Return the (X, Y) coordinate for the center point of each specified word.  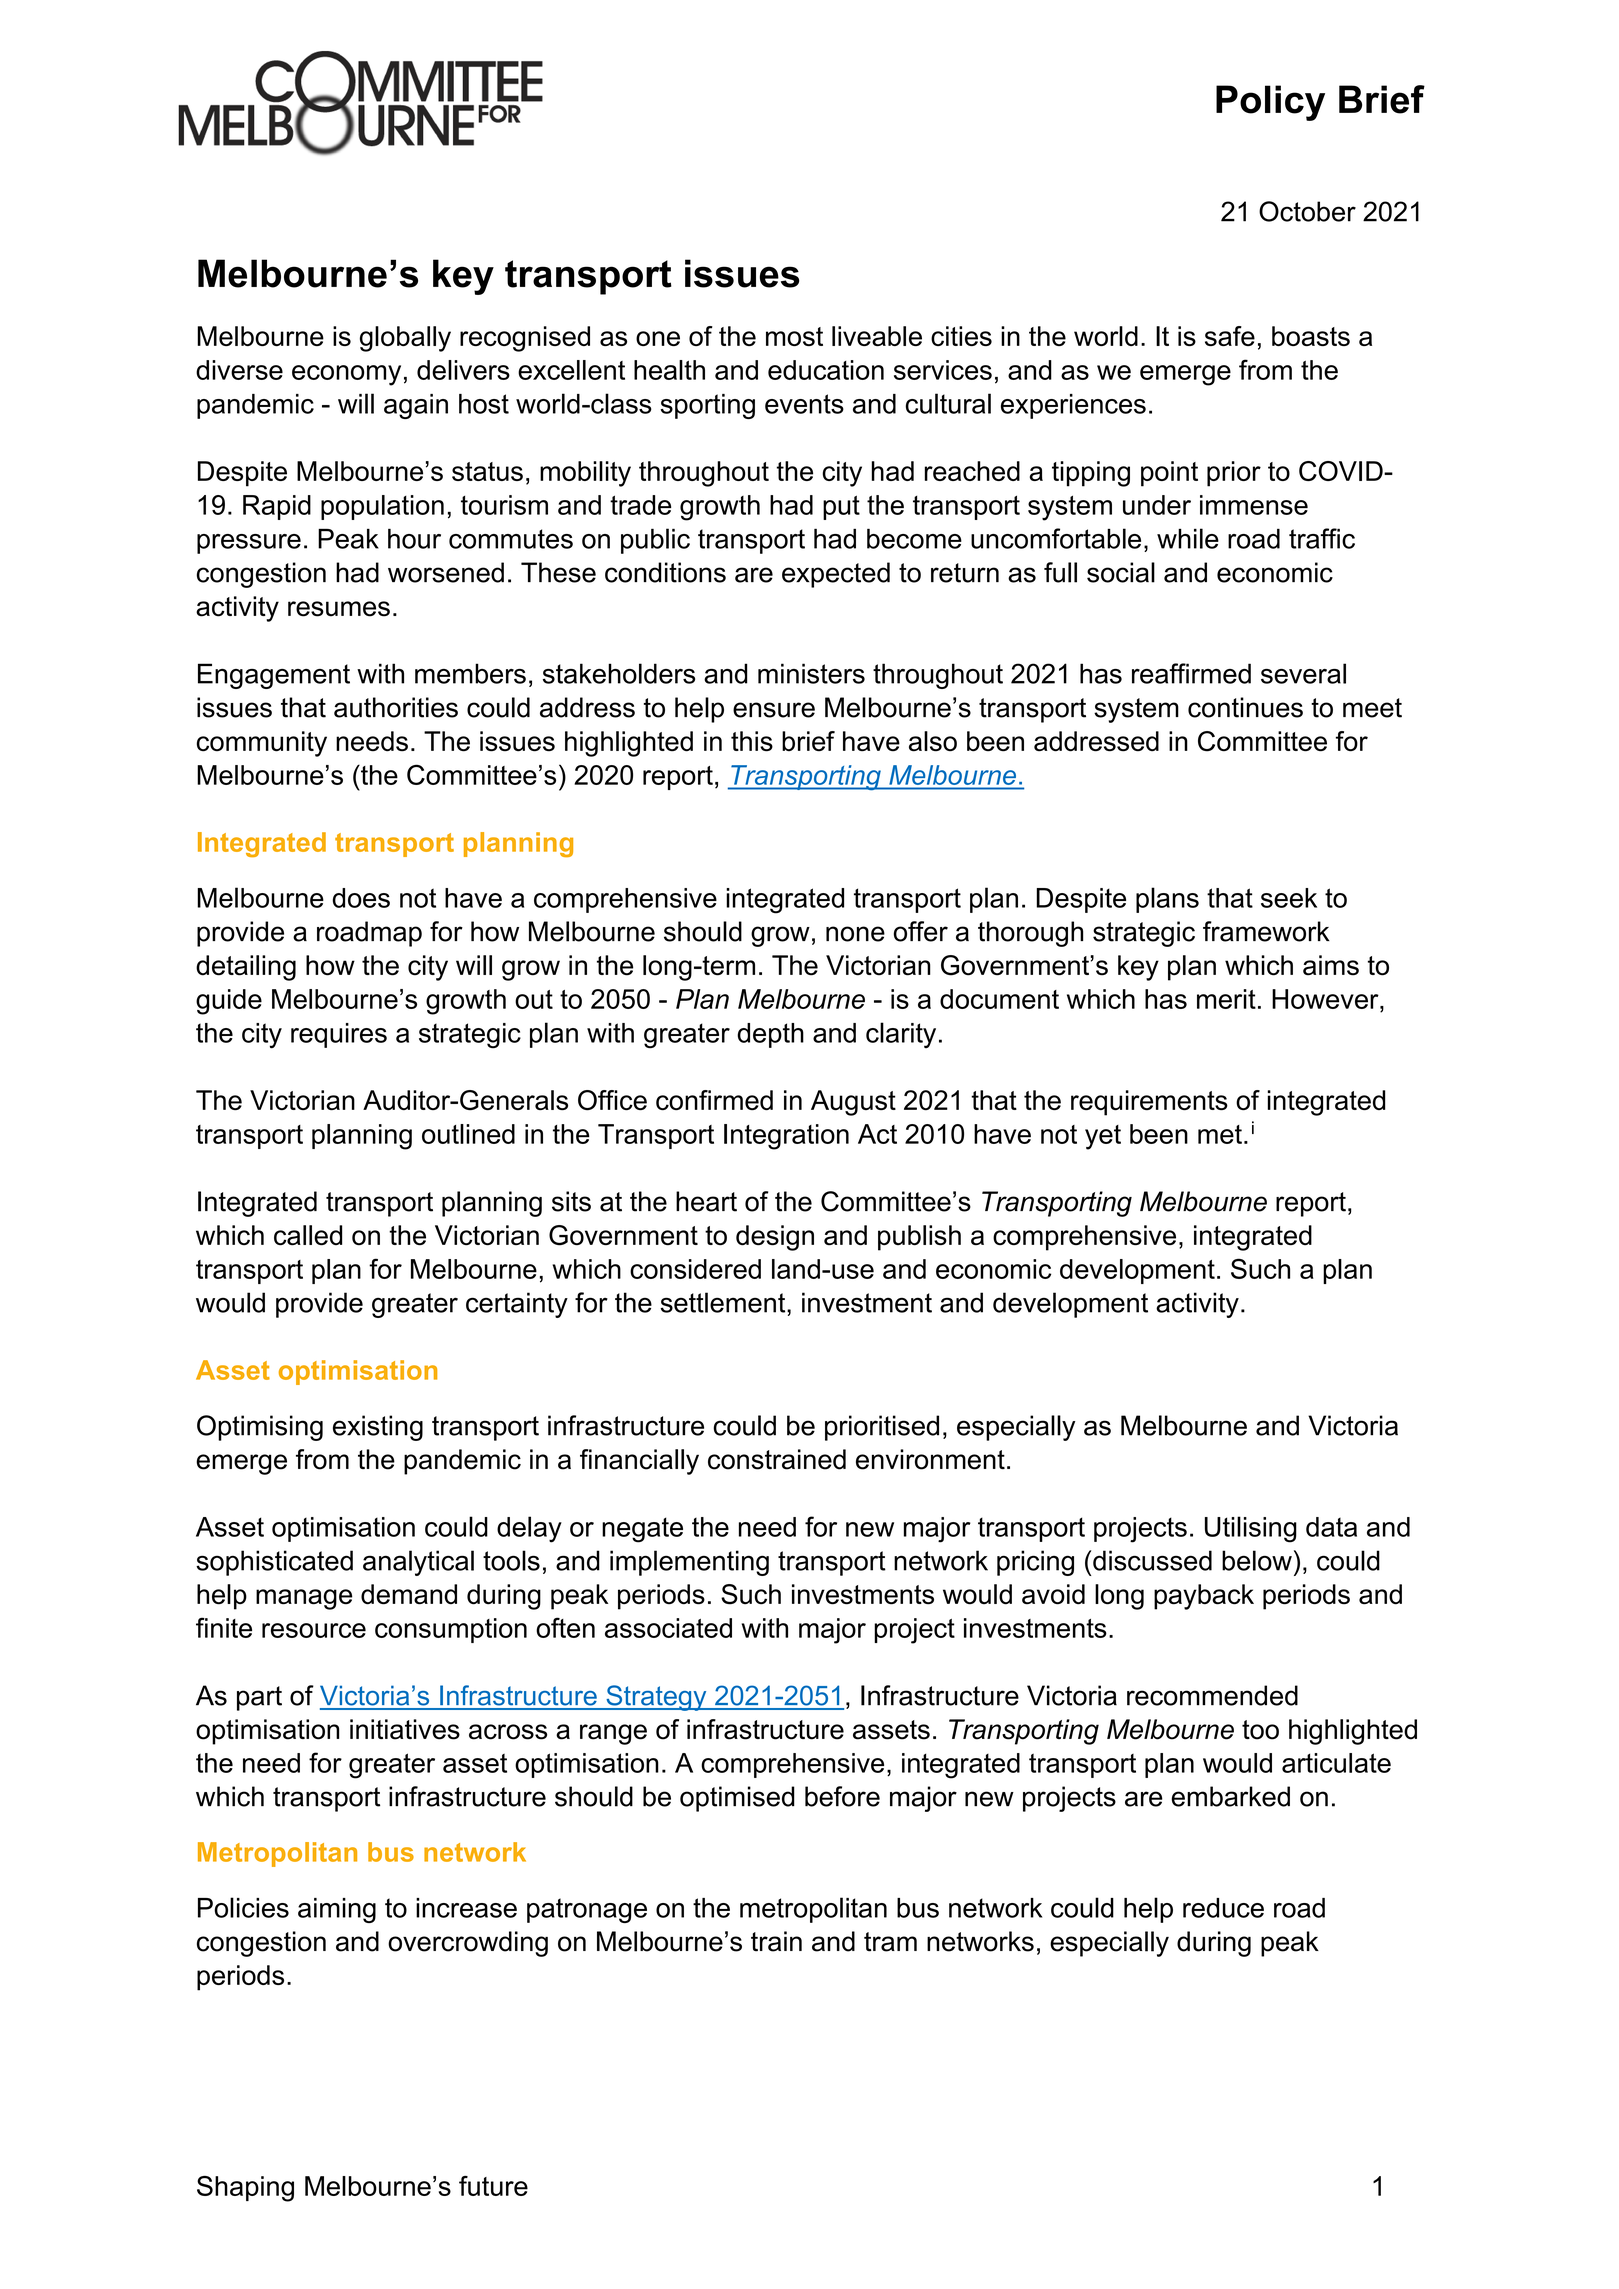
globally (405, 339)
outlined (468, 1134)
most (794, 336)
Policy (1270, 103)
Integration (786, 1137)
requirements (1149, 1103)
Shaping (245, 2189)
